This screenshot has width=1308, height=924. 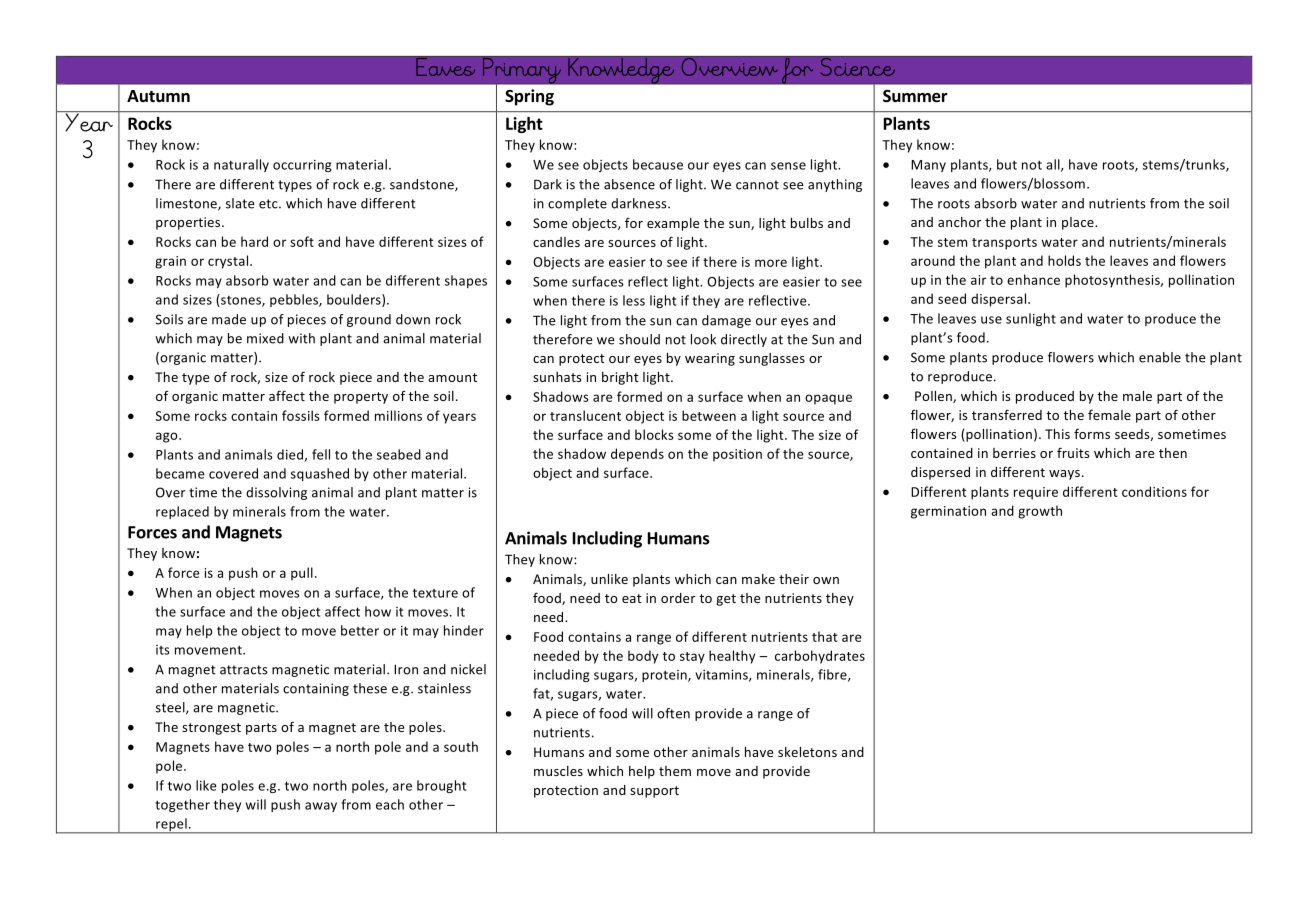 I want to click on but, so click(x=1007, y=164).
